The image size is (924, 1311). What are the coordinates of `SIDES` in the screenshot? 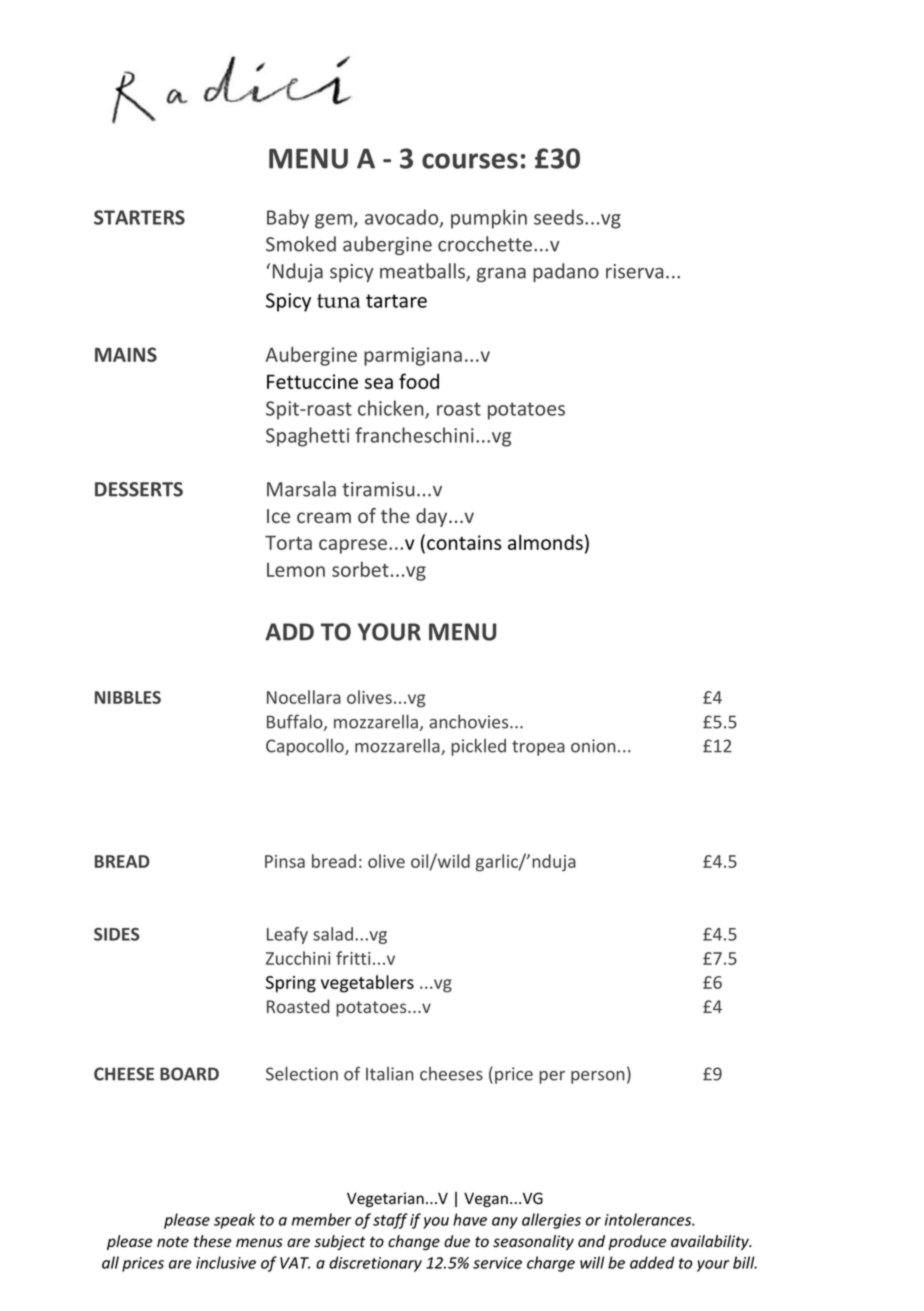 It's located at (117, 934).
